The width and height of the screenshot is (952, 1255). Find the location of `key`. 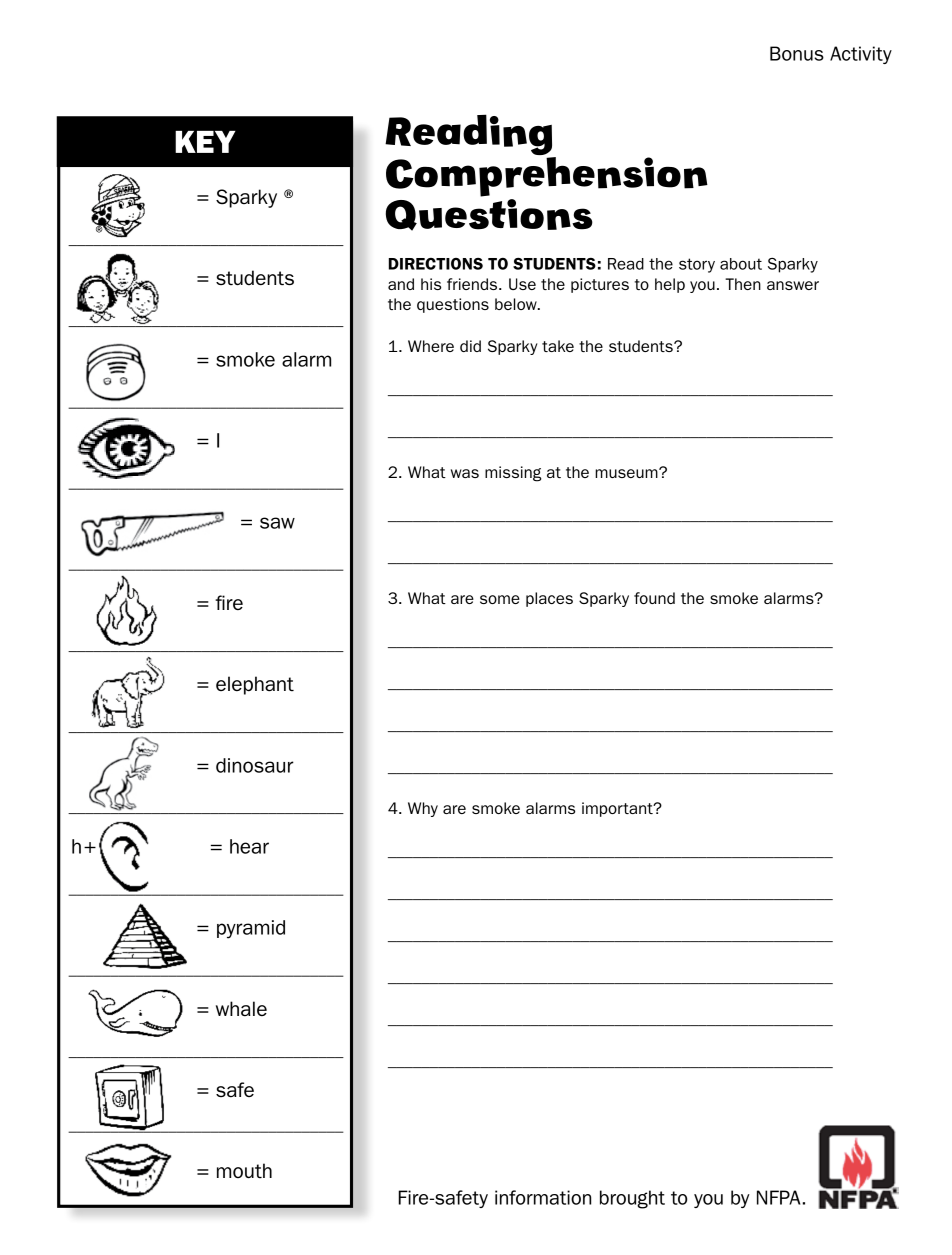

key is located at coordinates (205, 142).
